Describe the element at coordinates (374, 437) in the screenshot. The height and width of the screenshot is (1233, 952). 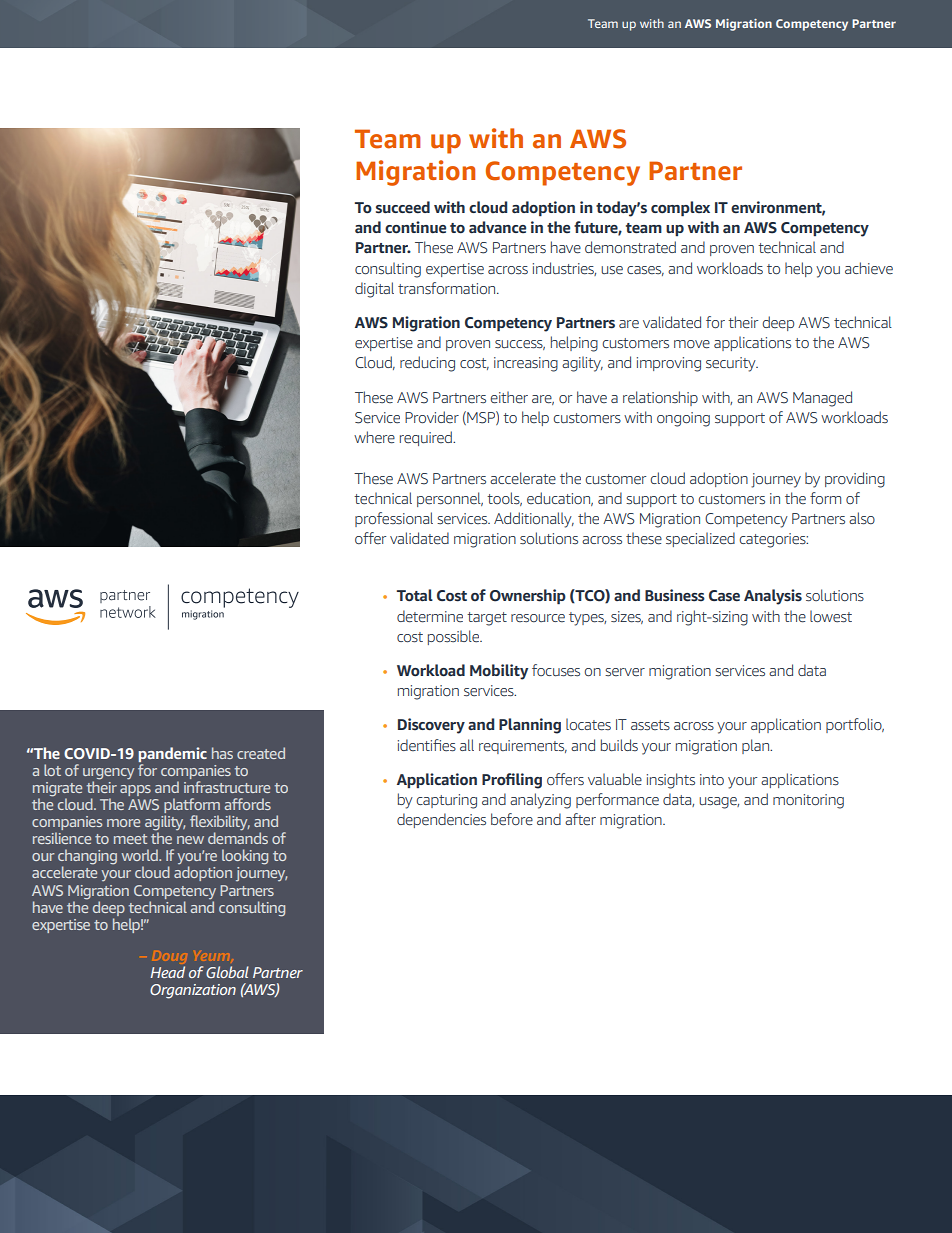
I see `where` at that location.
